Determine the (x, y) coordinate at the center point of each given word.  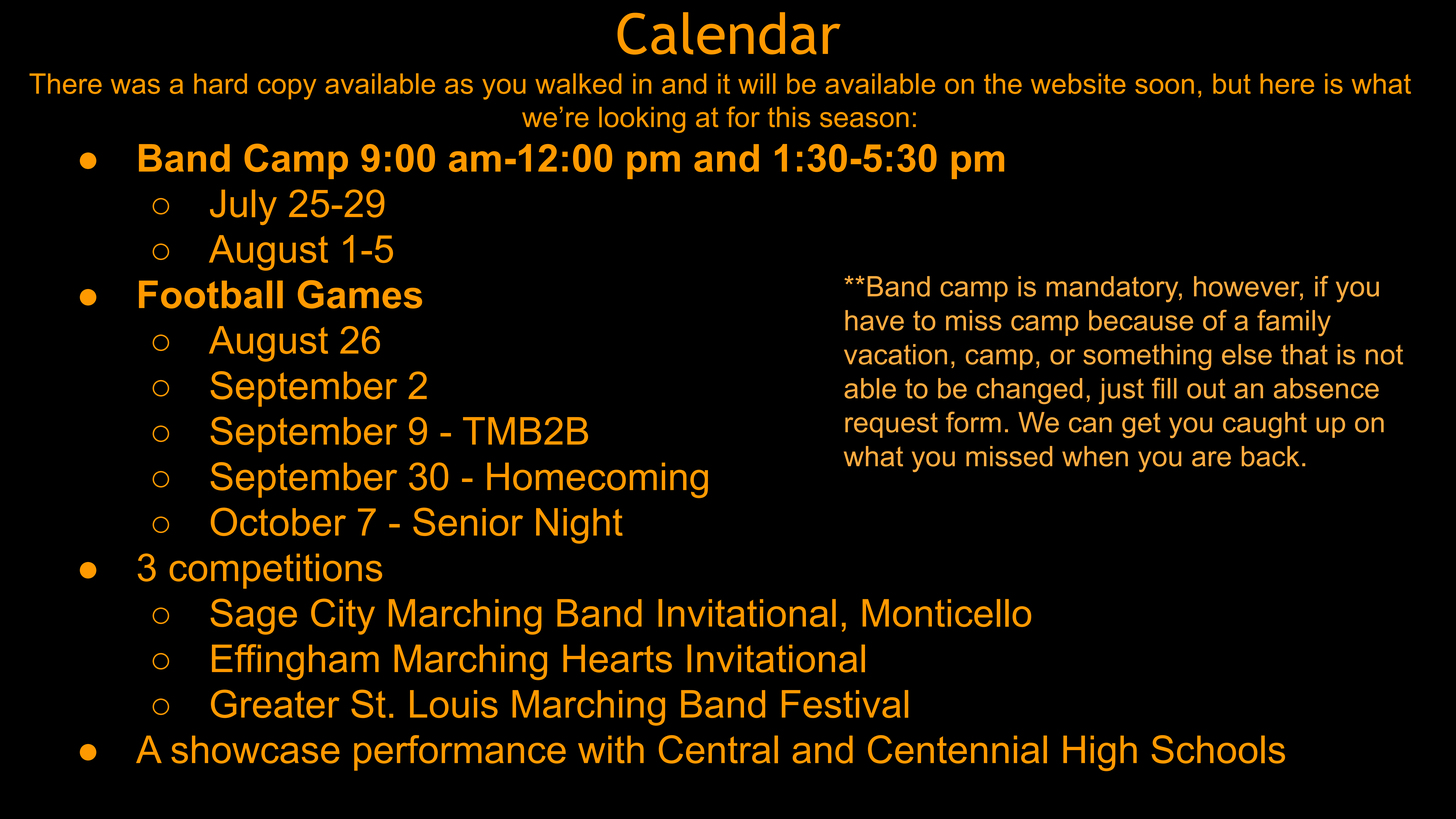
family (1294, 323)
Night (579, 526)
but (1232, 83)
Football (211, 294)
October (278, 521)
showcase (255, 749)
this (789, 117)
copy (287, 89)
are (1211, 459)
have (874, 320)
